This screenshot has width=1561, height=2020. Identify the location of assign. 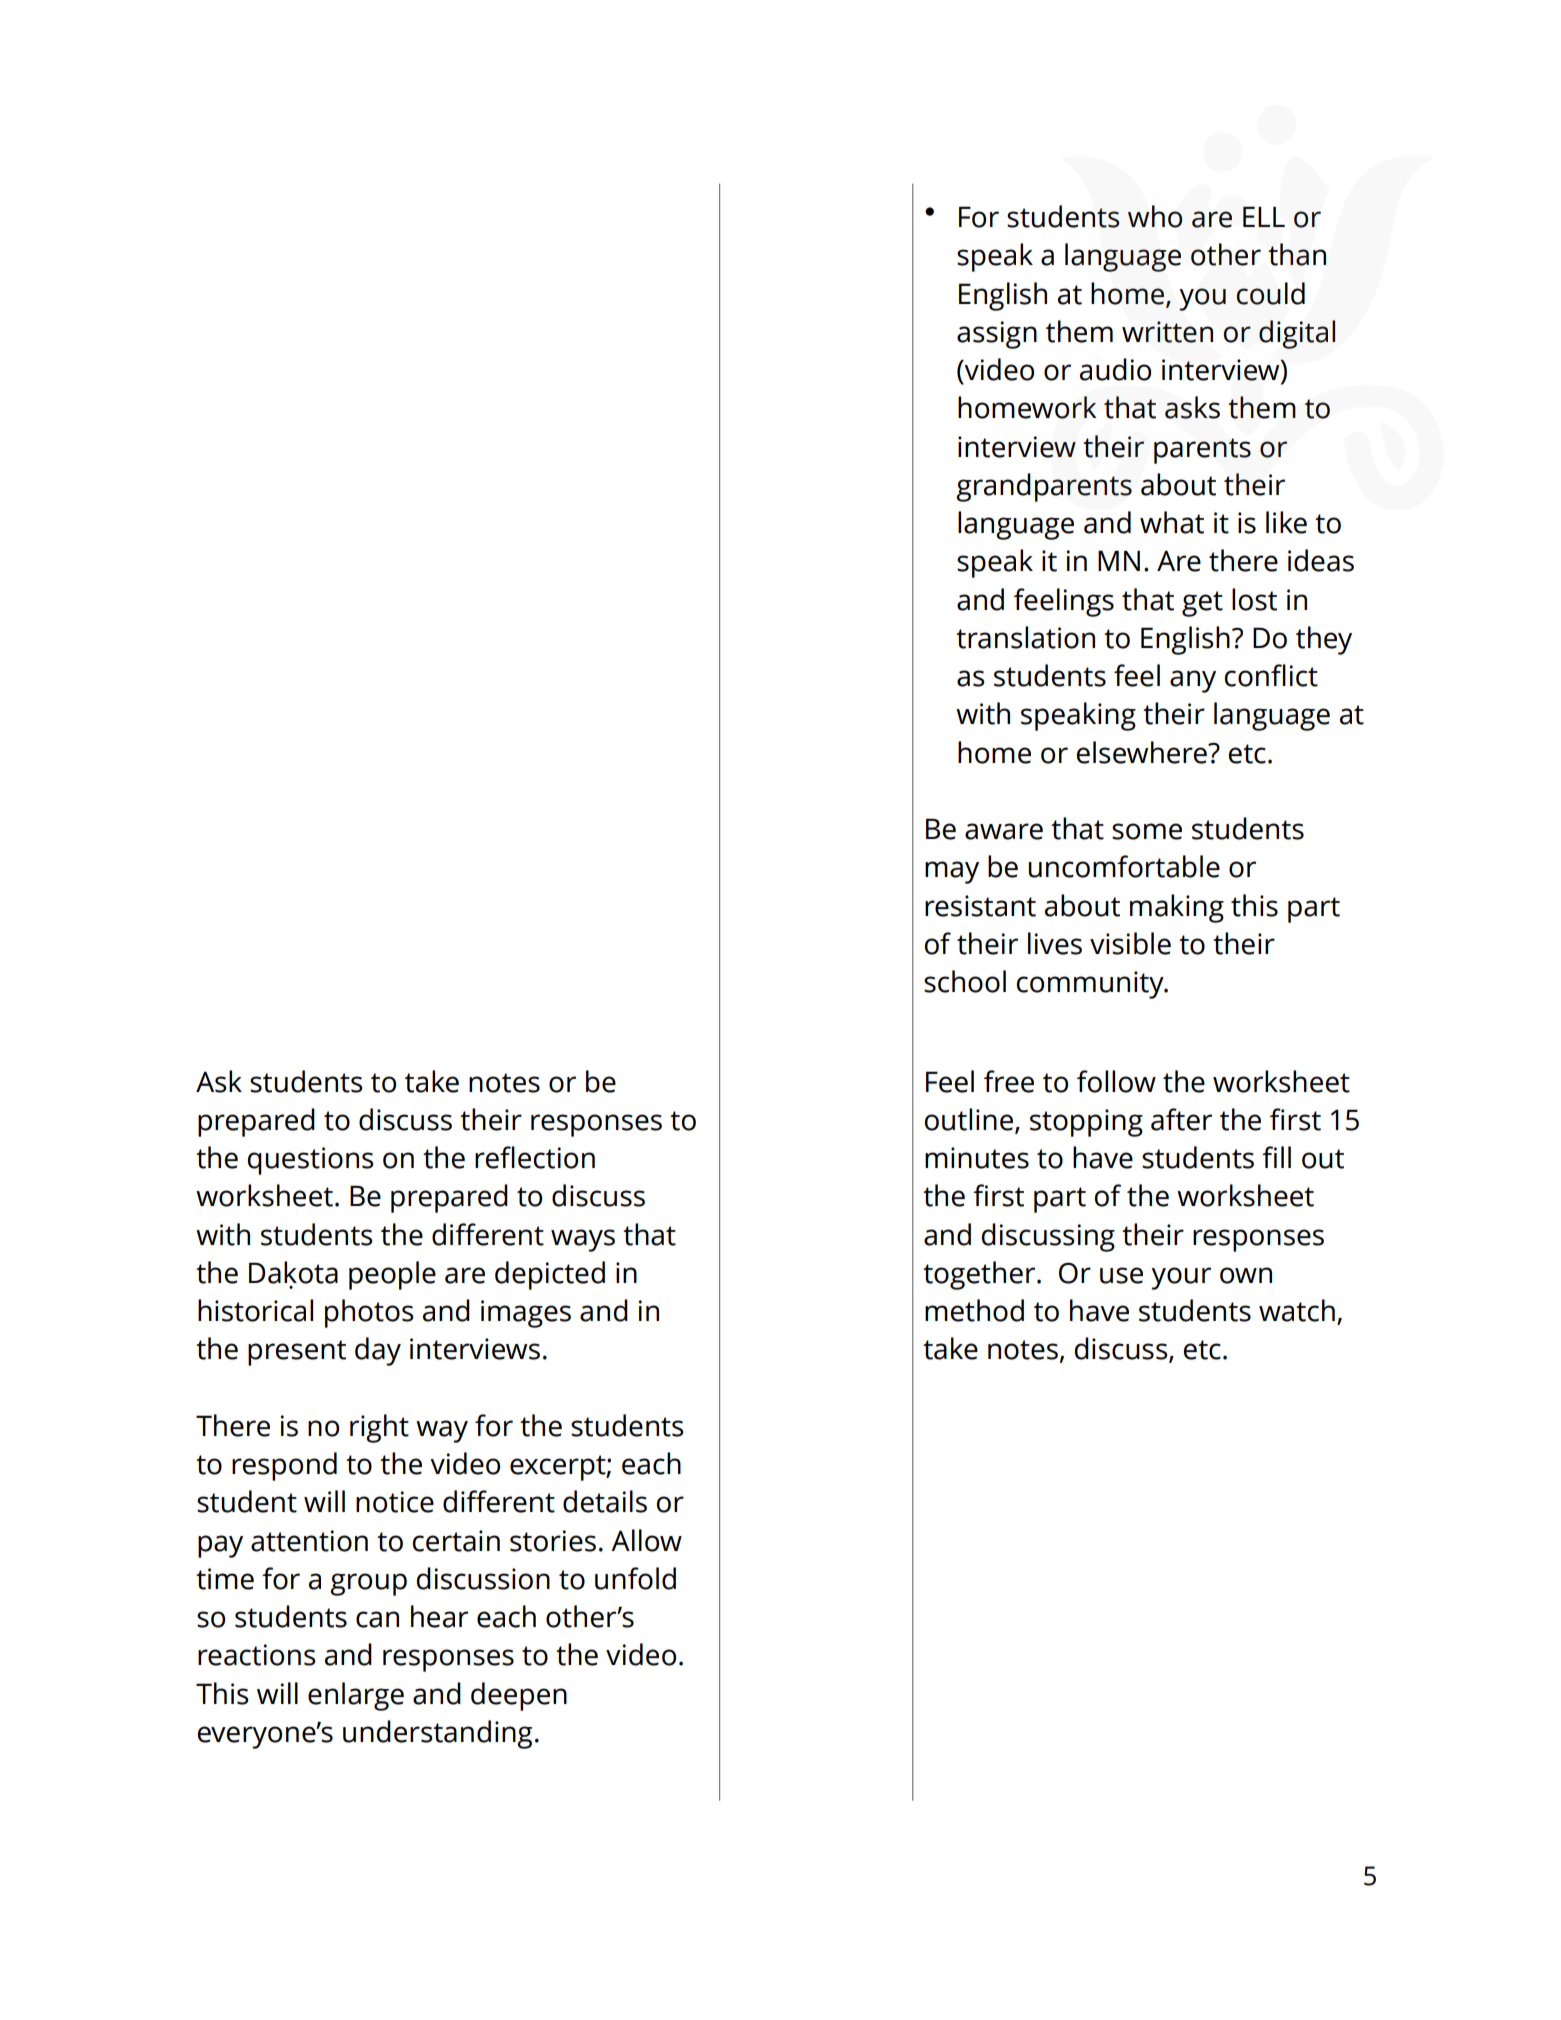
(997, 335).
